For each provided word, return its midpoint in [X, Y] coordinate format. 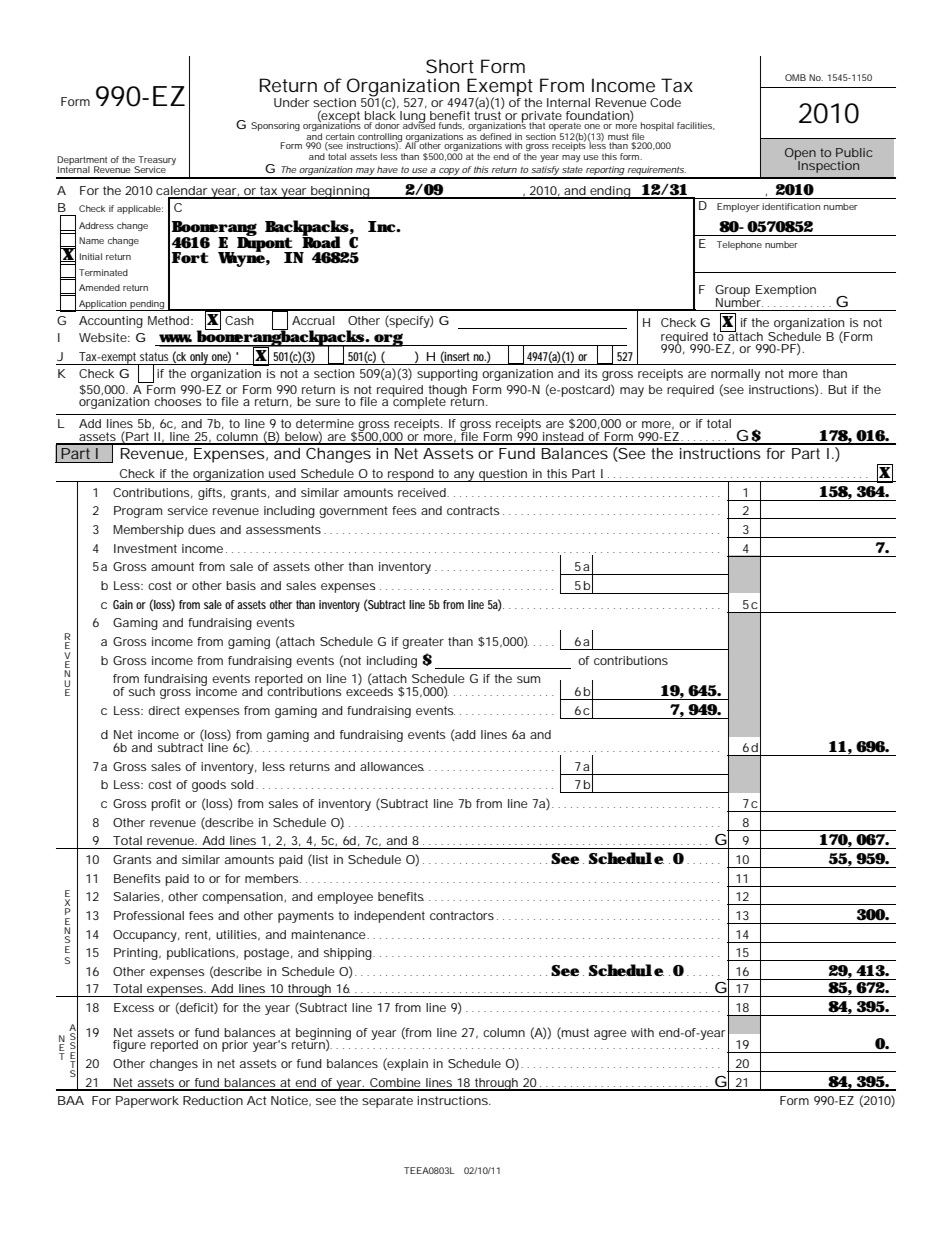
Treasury [156, 162]
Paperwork [147, 1102]
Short [450, 66]
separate [387, 1102]
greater [423, 643]
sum [528, 679]
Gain [123, 604]
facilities [696, 126]
